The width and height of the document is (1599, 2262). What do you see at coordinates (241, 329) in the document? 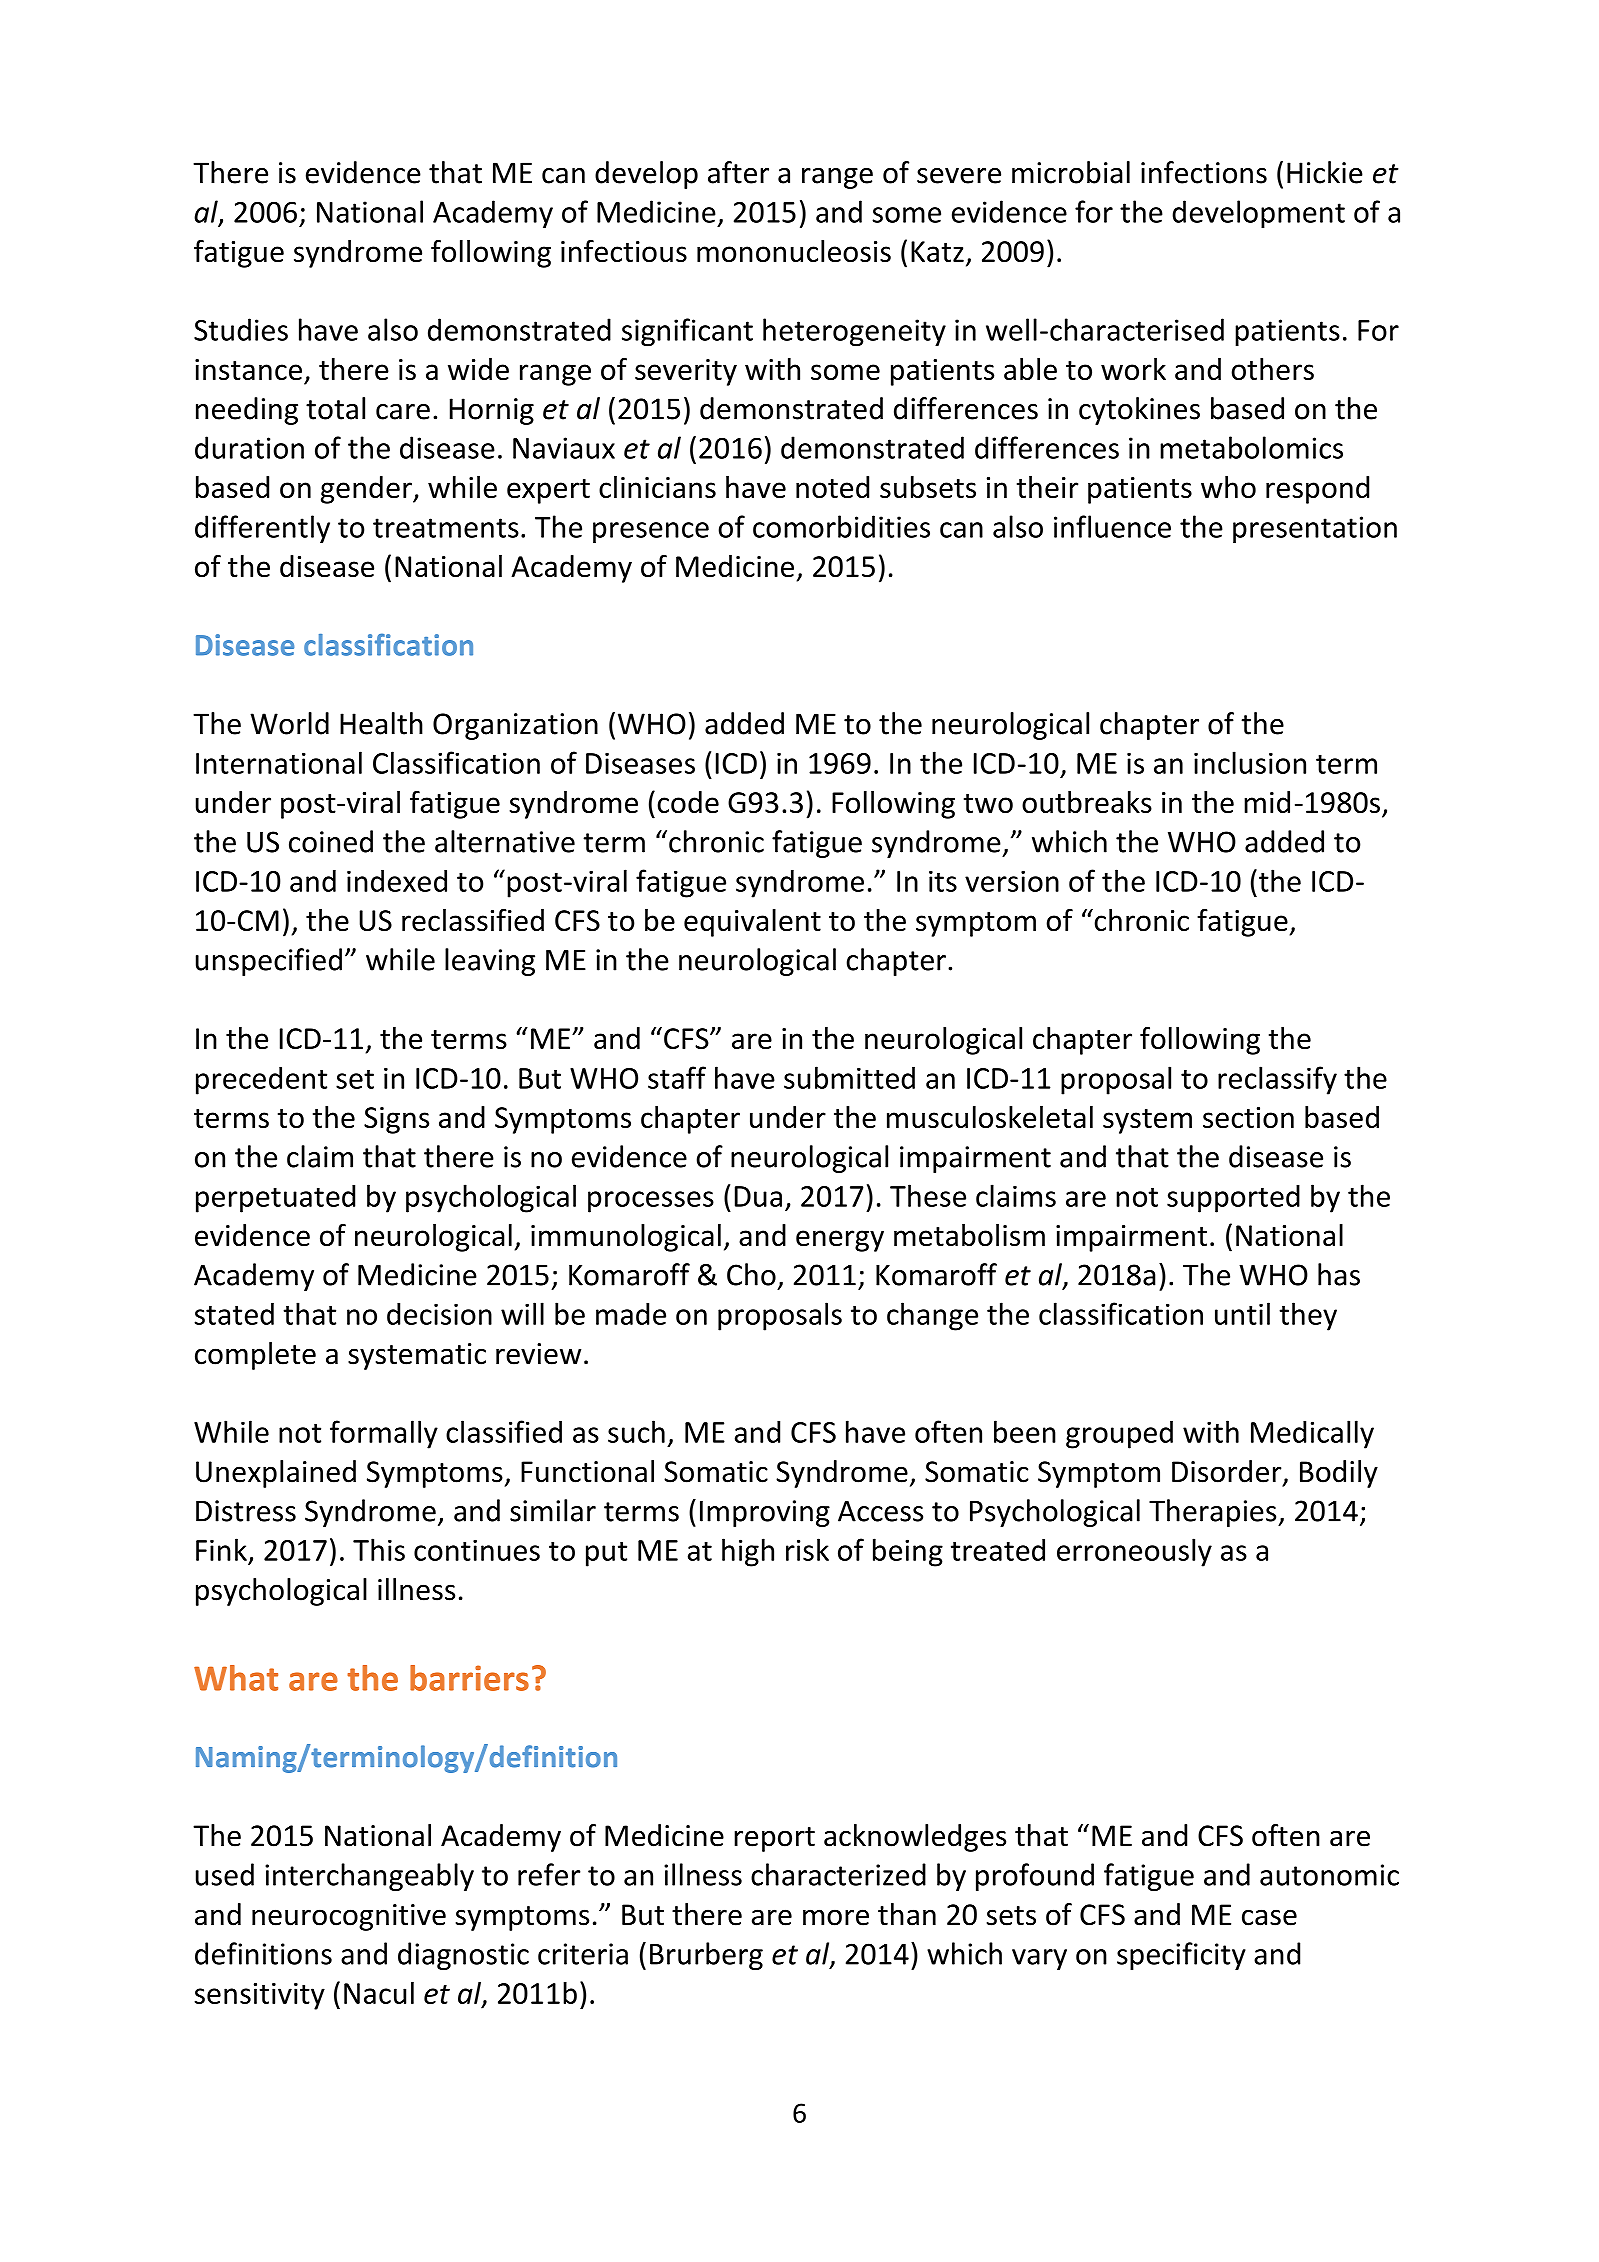
I see `Studies` at bounding box center [241, 329].
